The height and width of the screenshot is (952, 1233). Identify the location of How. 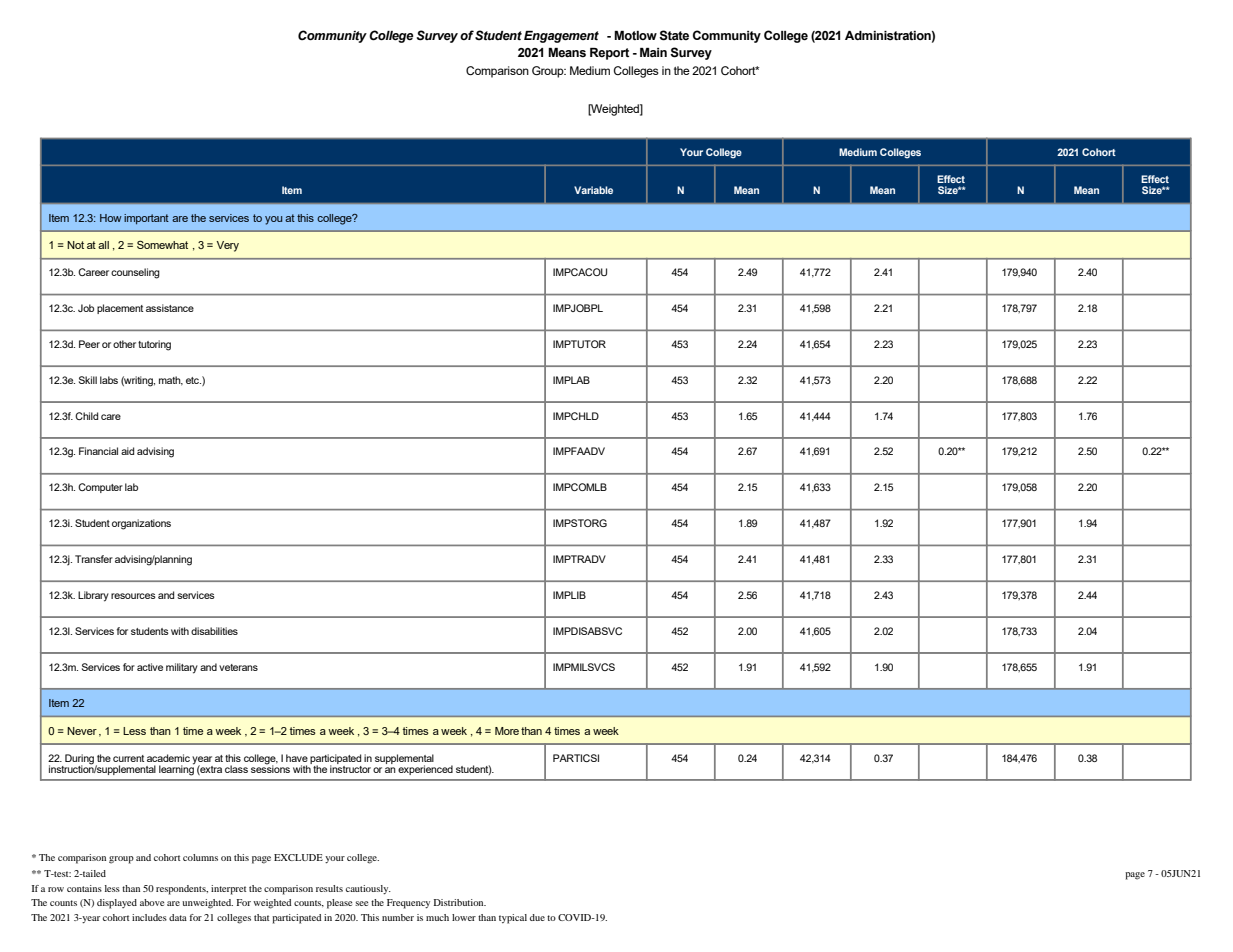
(111, 218).
